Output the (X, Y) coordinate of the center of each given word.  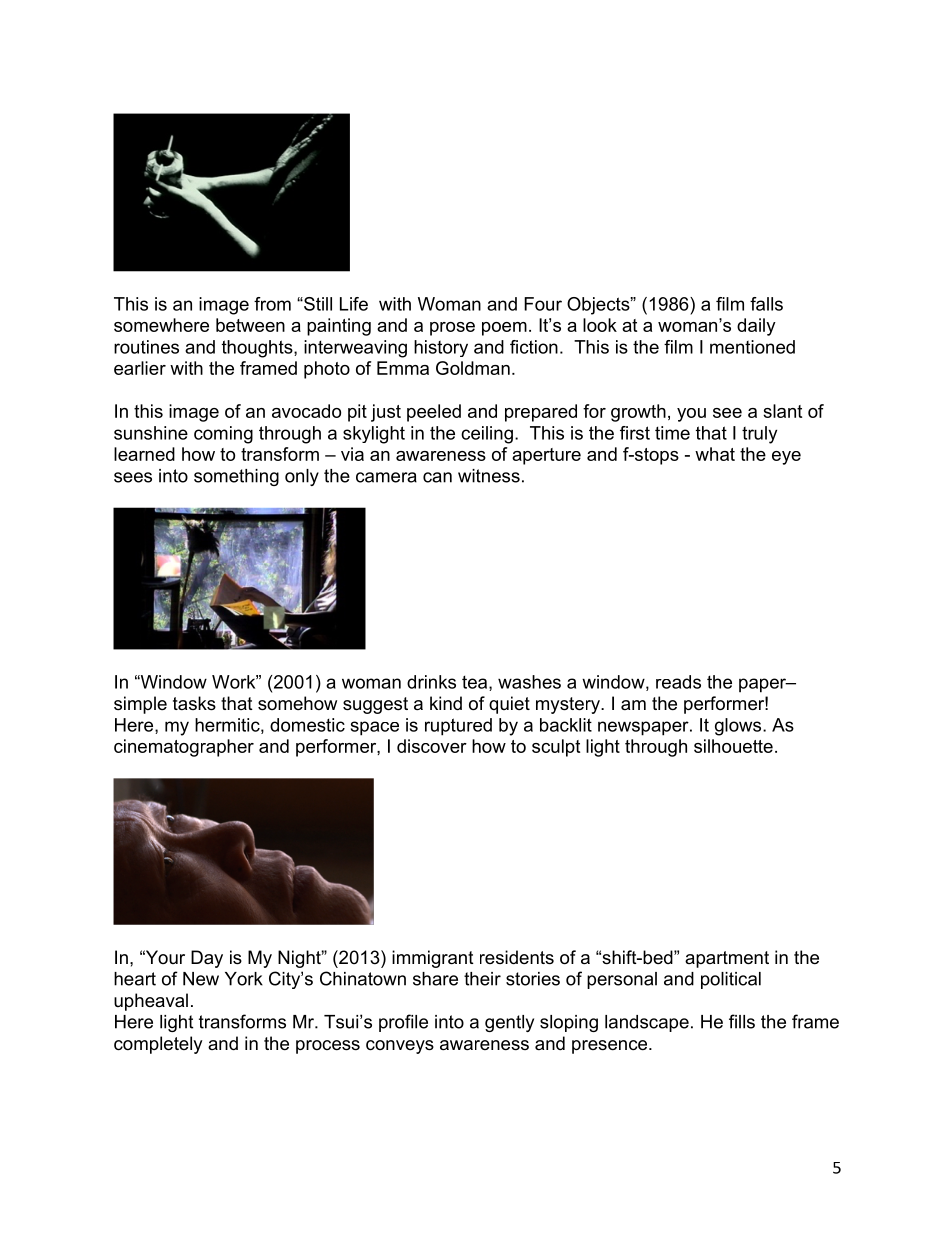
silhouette (733, 746)
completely (158, 1045)
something (236, 477)
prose (452, 329)
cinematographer (184, 748)
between (250, 325)
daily (756, 327)
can (437, 477)
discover (432, 746)
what (715, 454)
